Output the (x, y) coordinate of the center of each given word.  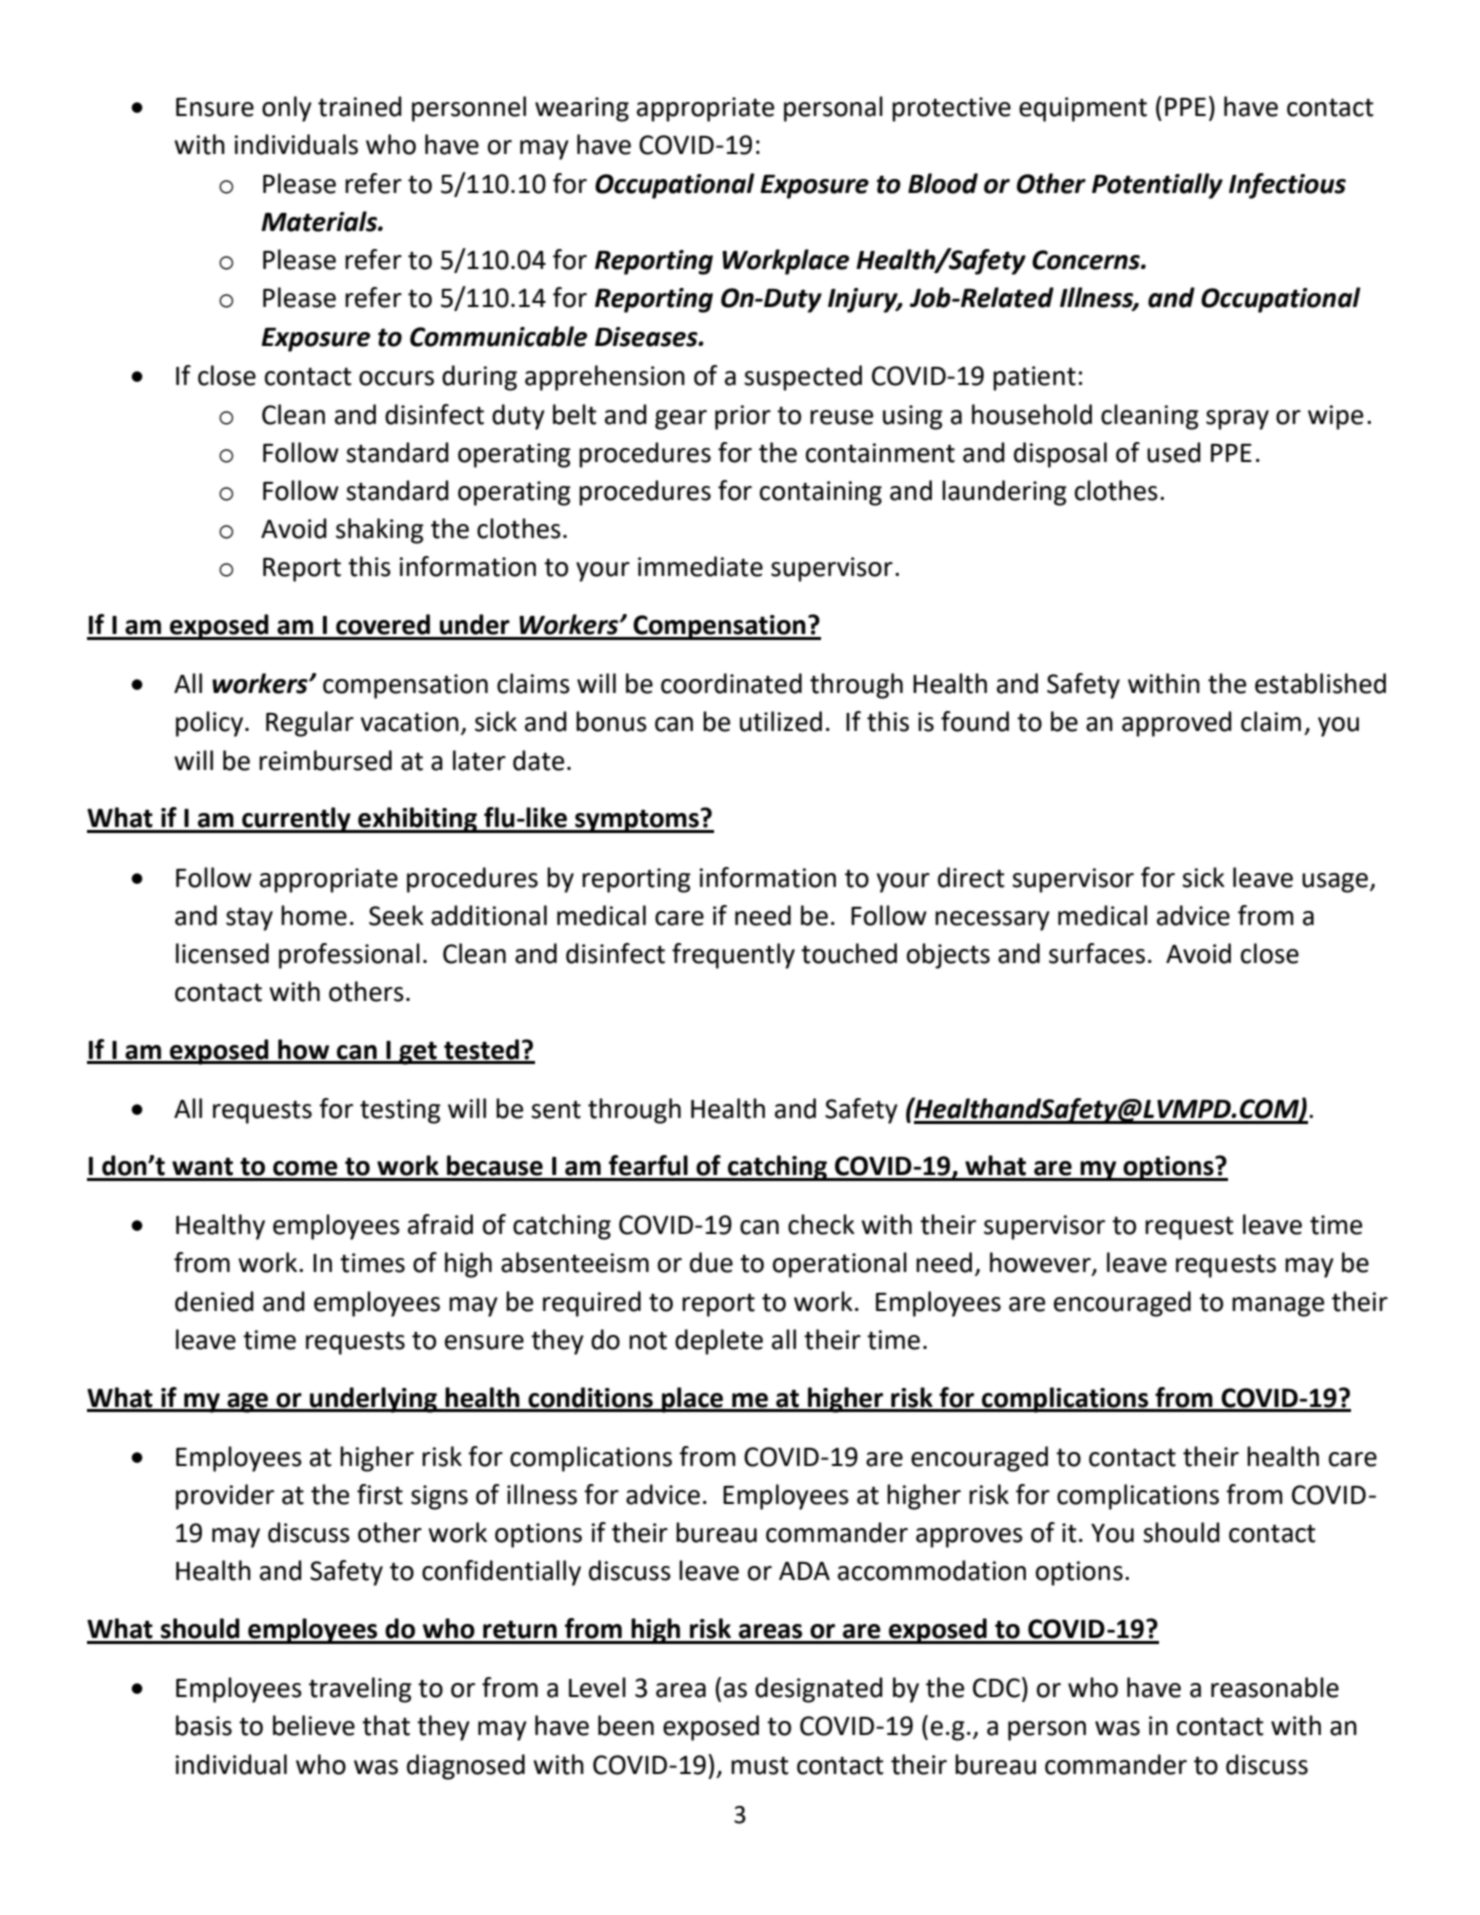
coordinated (731, 683)
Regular (310, 724)
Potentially (1157, 186)
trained (360, 106)
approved (1177, 724)
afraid (440, 1224)
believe (314, 1725)
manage (1278, 1307)
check (821, 1224)
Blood (943, 183)
